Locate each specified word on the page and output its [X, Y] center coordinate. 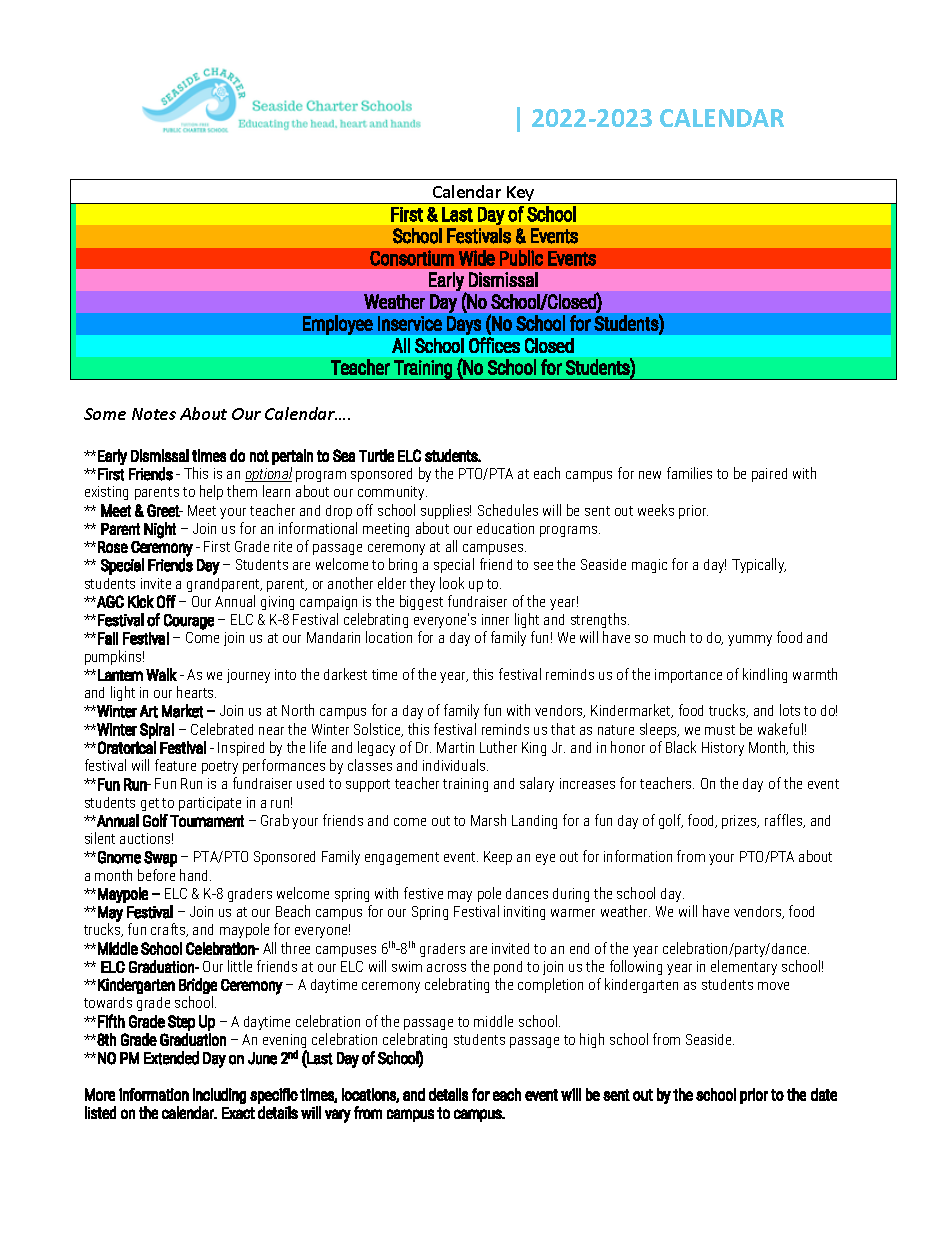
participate [210, 804]
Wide [477, 258]
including [219, 1096]
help [211, 492]
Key [521, 195]
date [824, 1094]
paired [769, 475]
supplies [446, 511]
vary [338, 1116]
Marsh [488, 820]
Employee [338, 325]
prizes [740, 822]
